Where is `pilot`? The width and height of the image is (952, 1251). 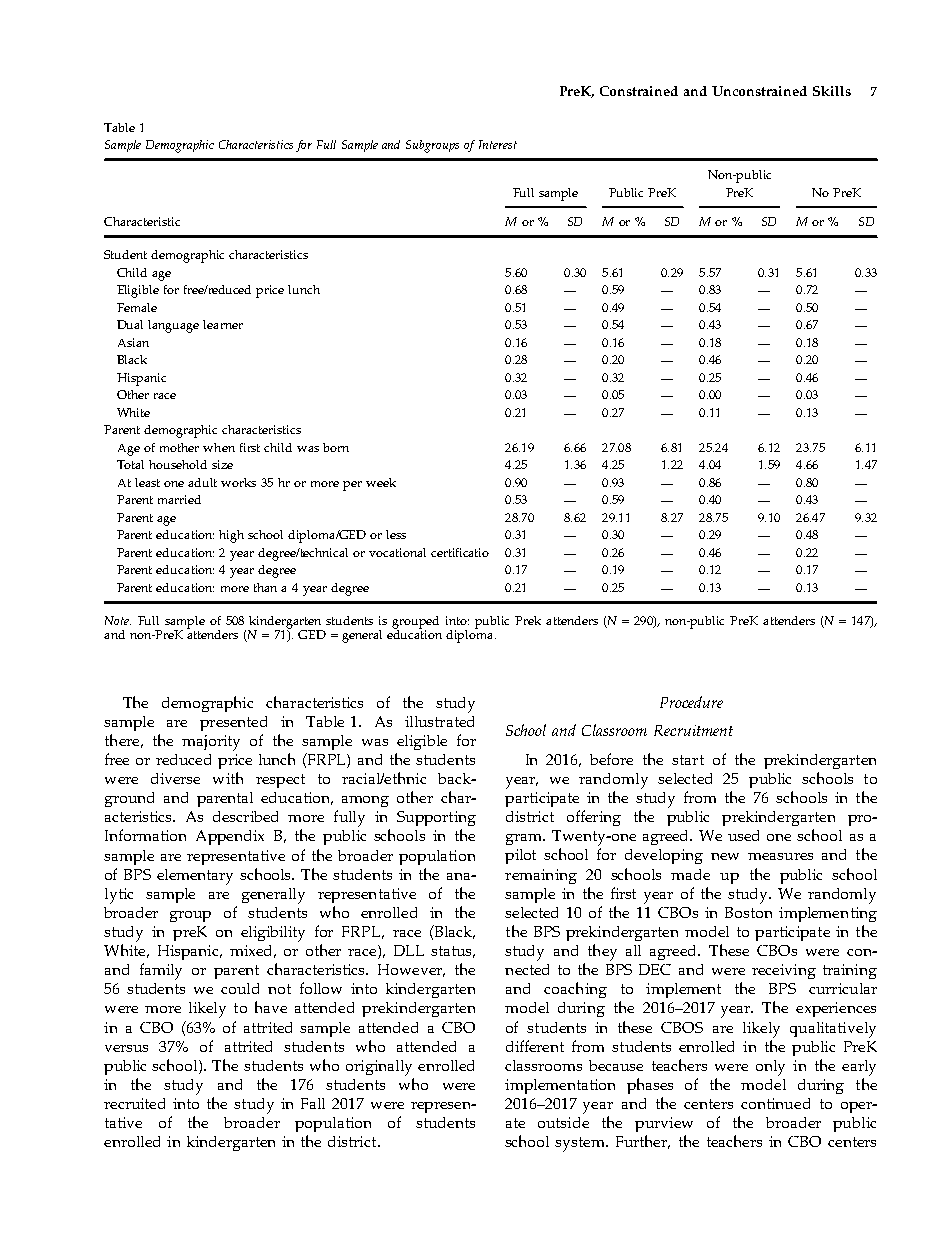 pilot is located at coordinates (520, 856).
